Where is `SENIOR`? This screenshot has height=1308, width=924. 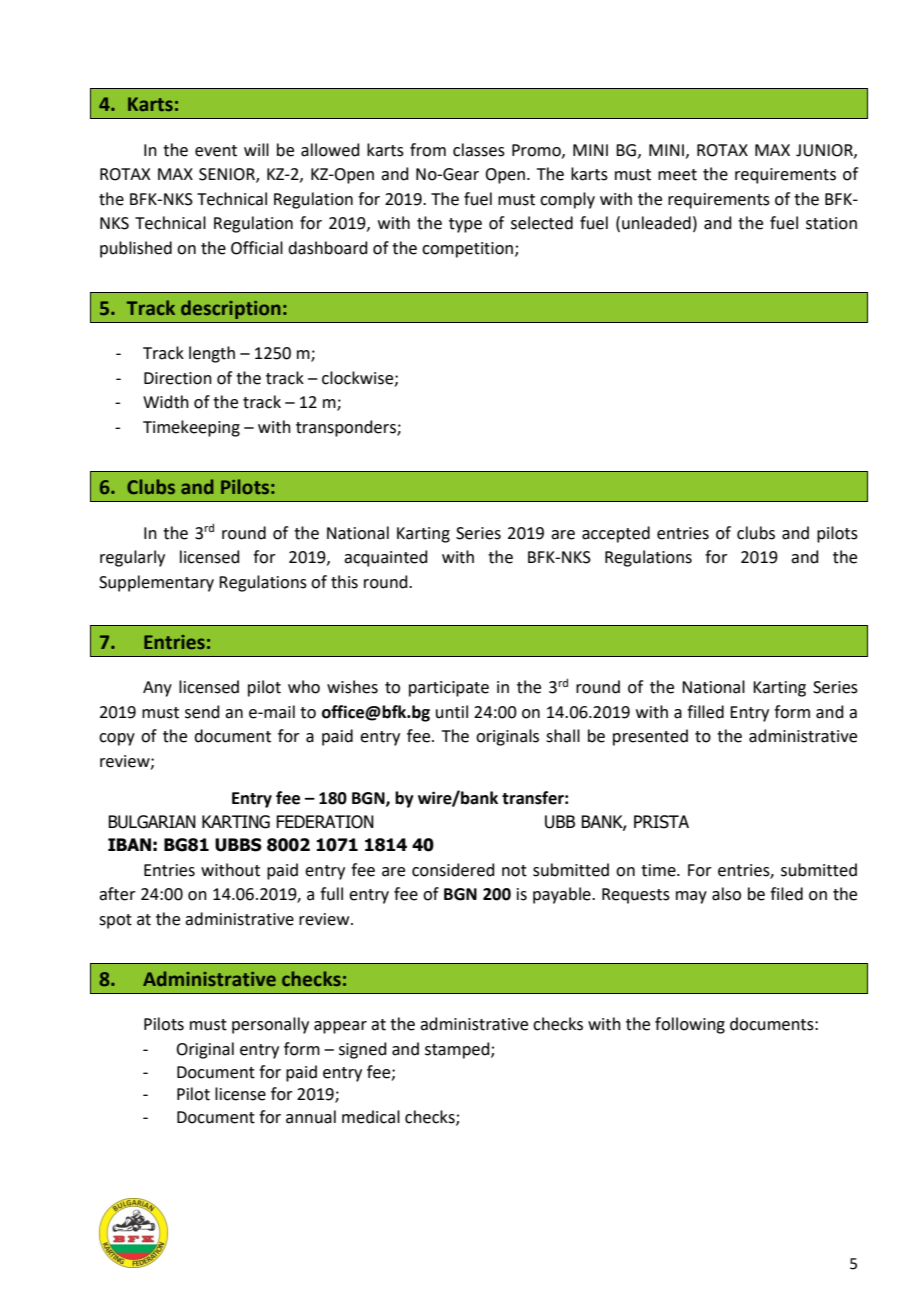
SENIOR is located at coordinates (228, 175).
